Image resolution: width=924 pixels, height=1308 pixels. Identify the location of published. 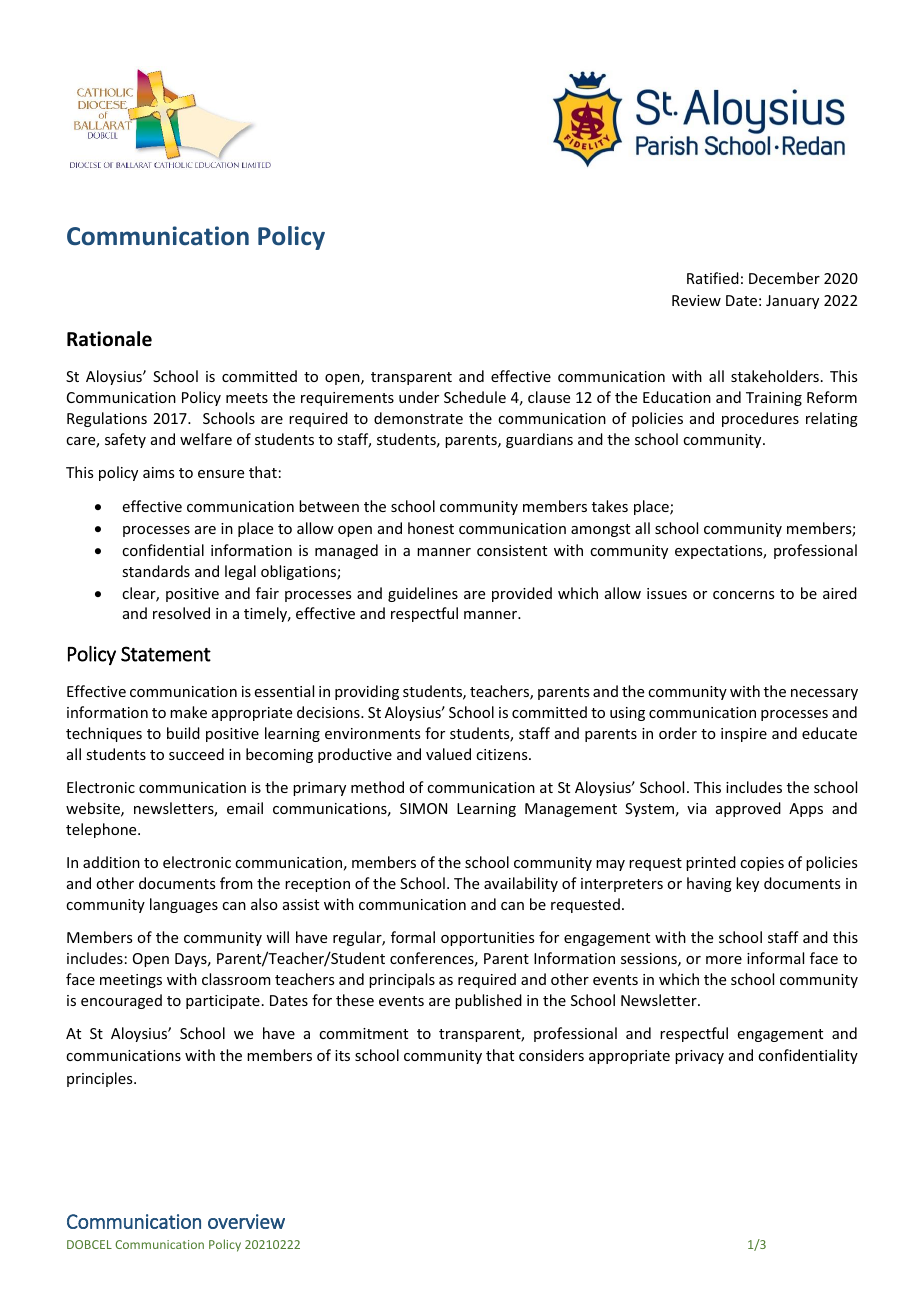
(488, 1001).
